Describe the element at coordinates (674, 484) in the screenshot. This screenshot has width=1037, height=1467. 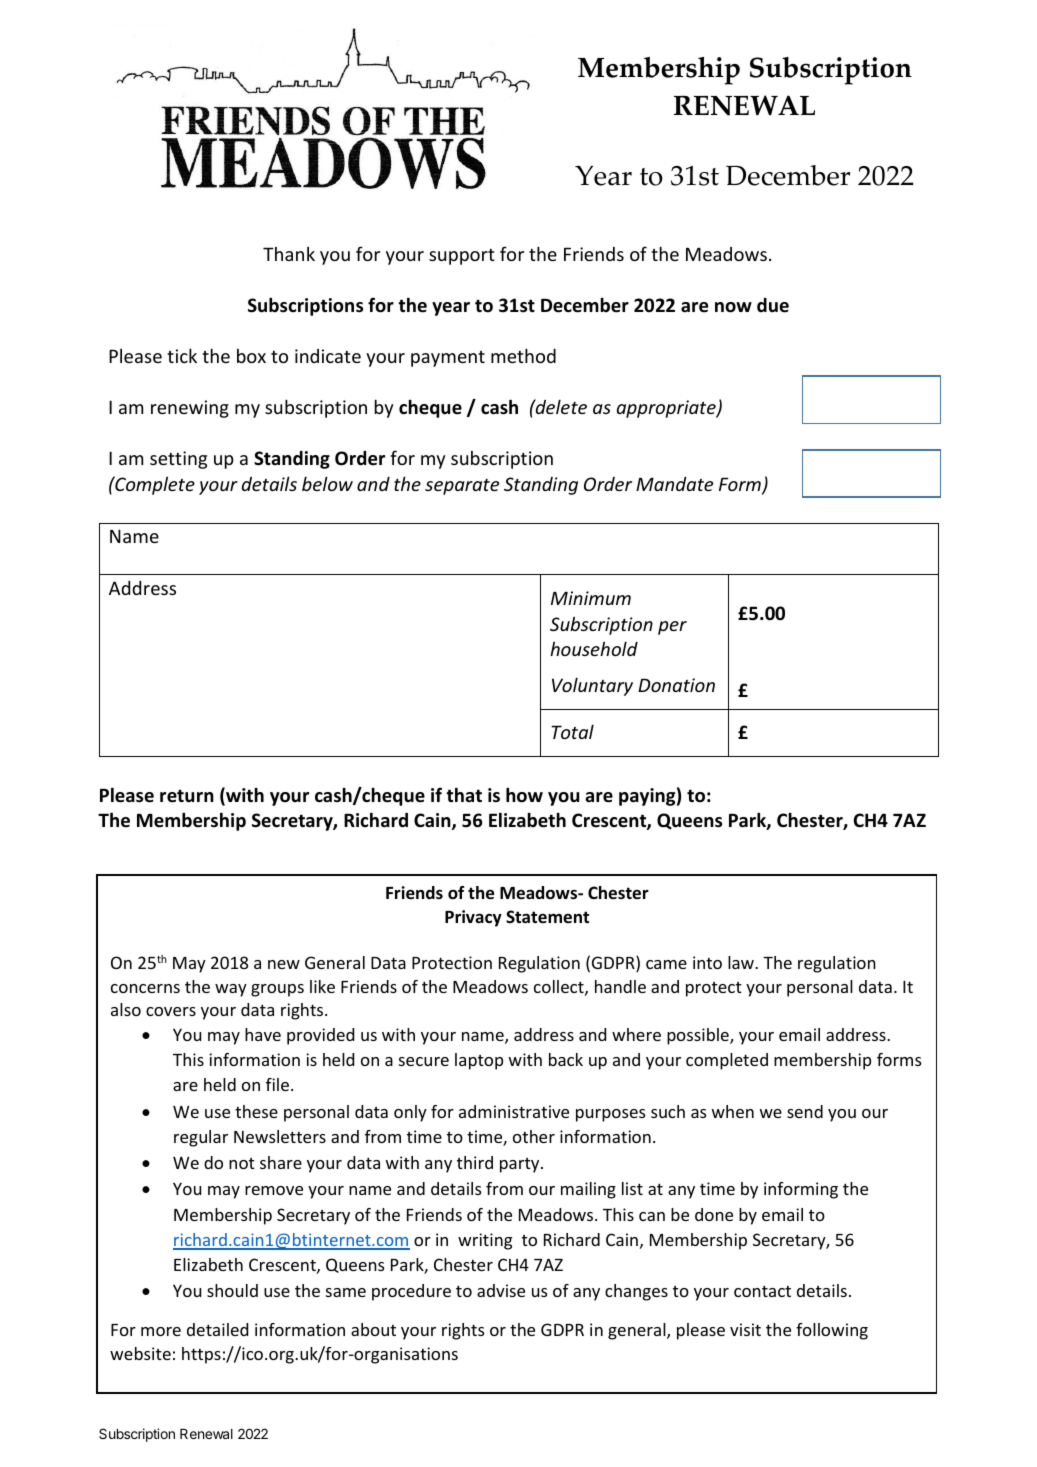
I see `Mandate` at that location.
